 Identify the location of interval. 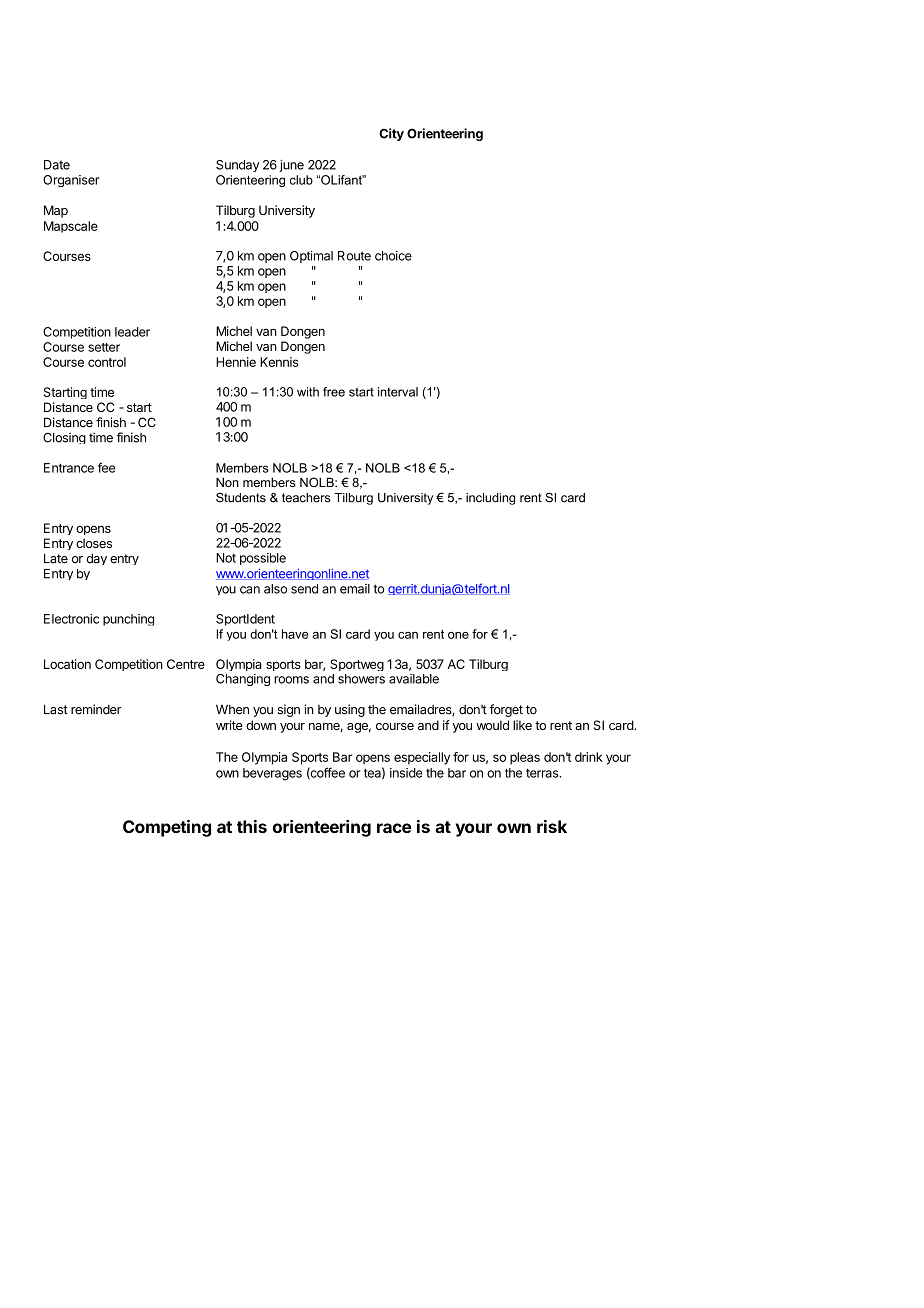
(398, 392).
